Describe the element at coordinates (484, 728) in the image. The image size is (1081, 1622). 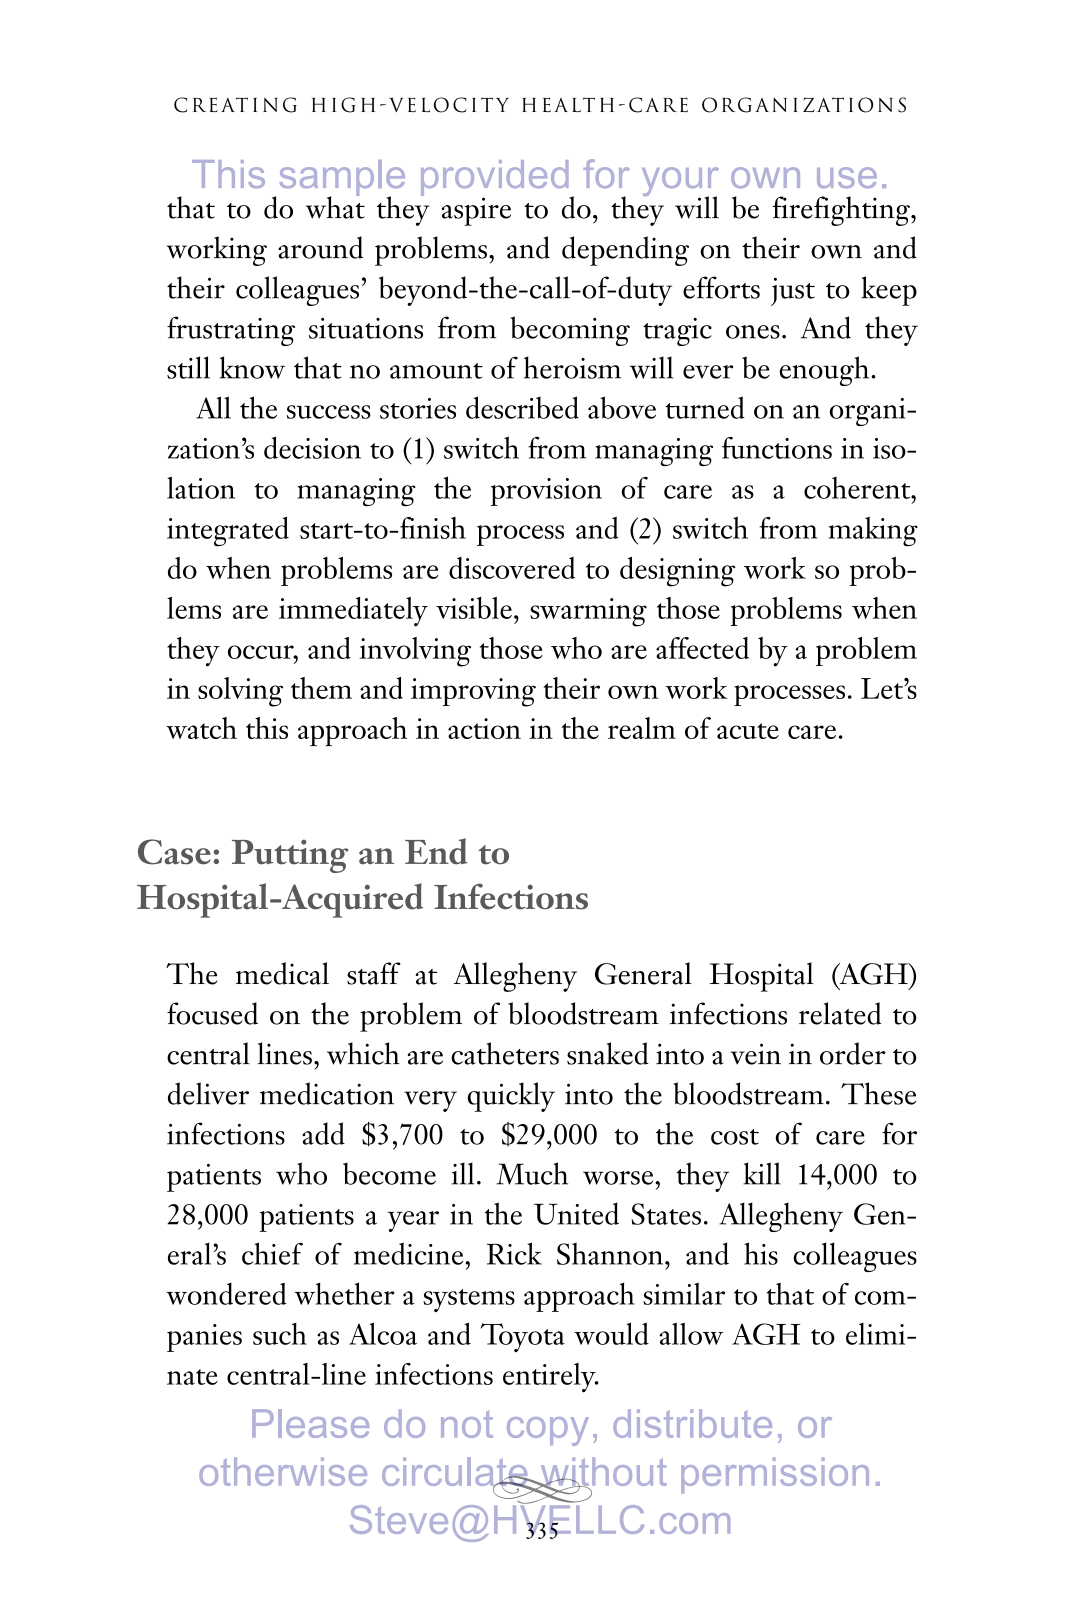
I see `action` at that location.
